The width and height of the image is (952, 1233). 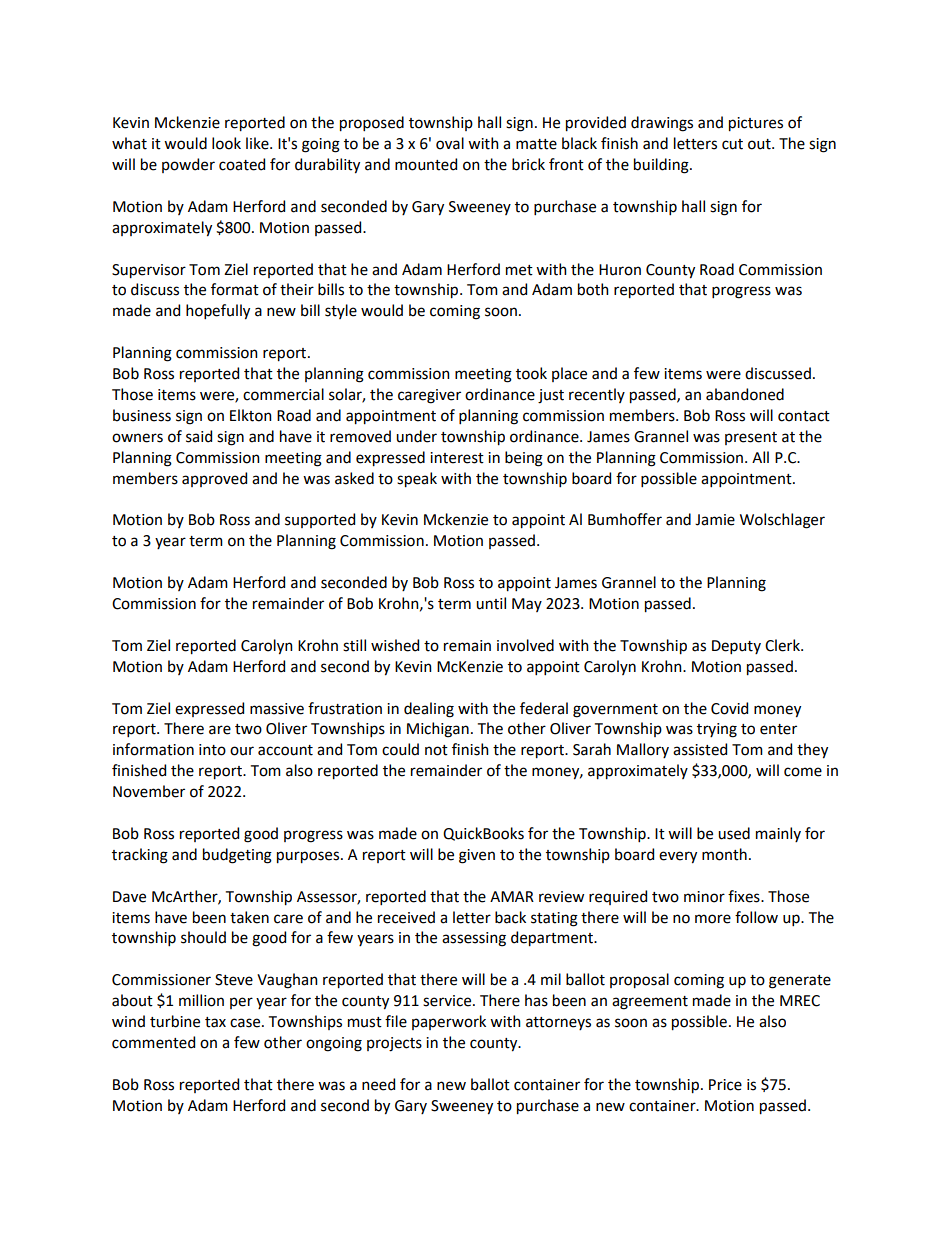 What do you see at coordinates (491, 603) in the image?
I see `until` at bounding box center [491, 603].
